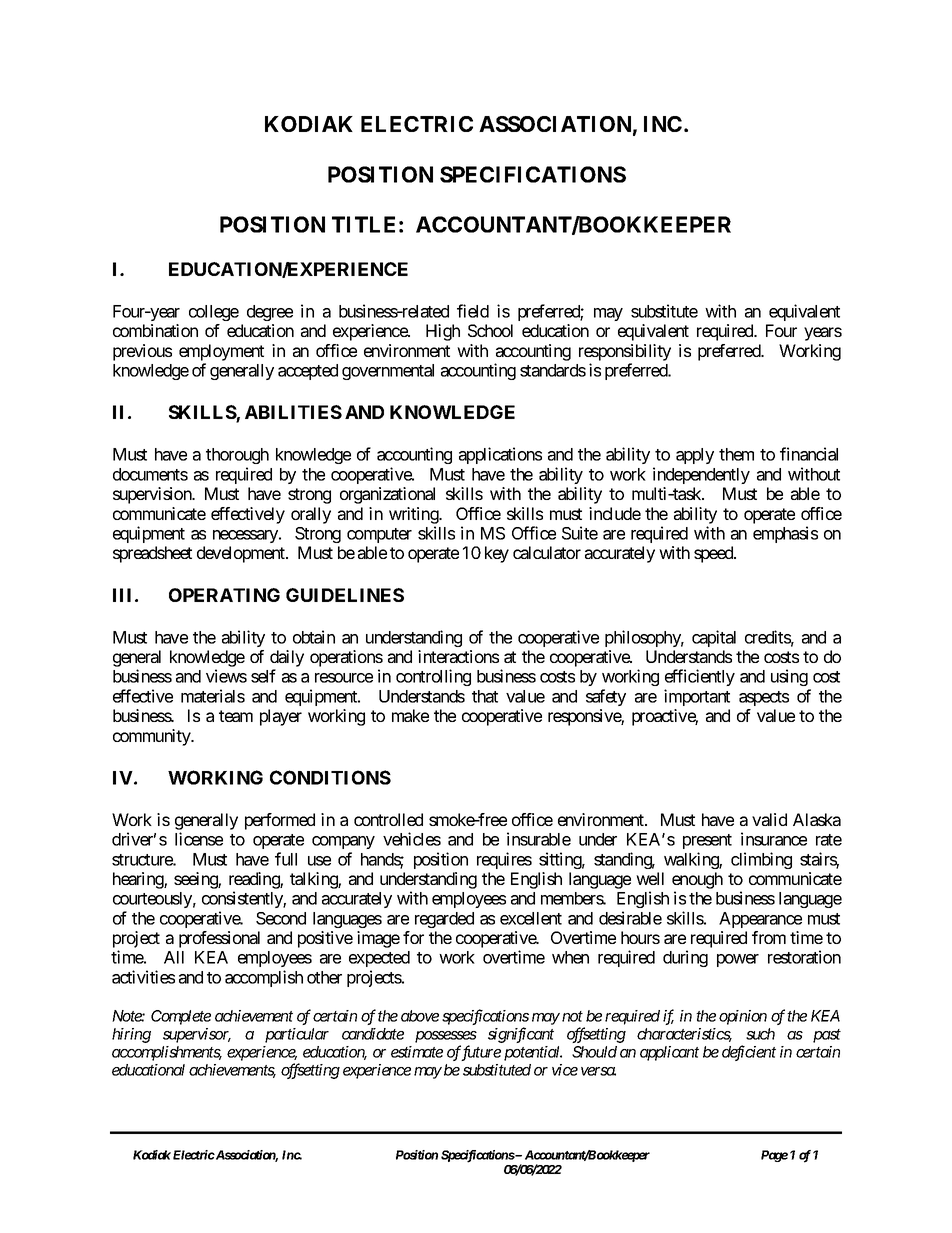 Image resolution: width=952 pixels, height=1233 pixels. Describe the element at coordinates (761, 860) in the screenshot. I see `climbing` at that location.
